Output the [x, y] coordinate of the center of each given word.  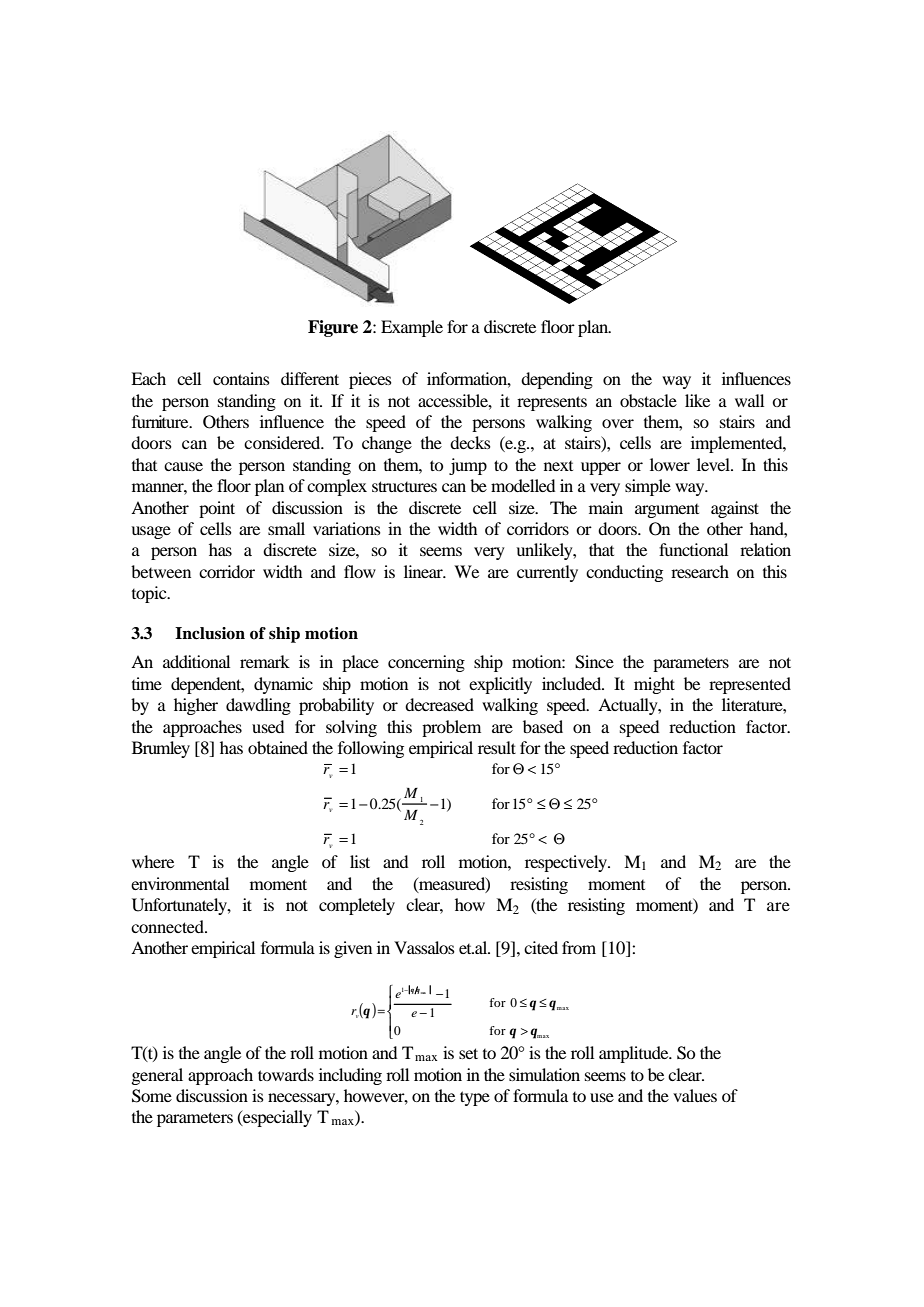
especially [276, 1118]
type [475, 1098]
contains [241, 378]
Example [412, 328]
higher [196, 706]
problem [451, 728]
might [654, 685]
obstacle [648, 400]
